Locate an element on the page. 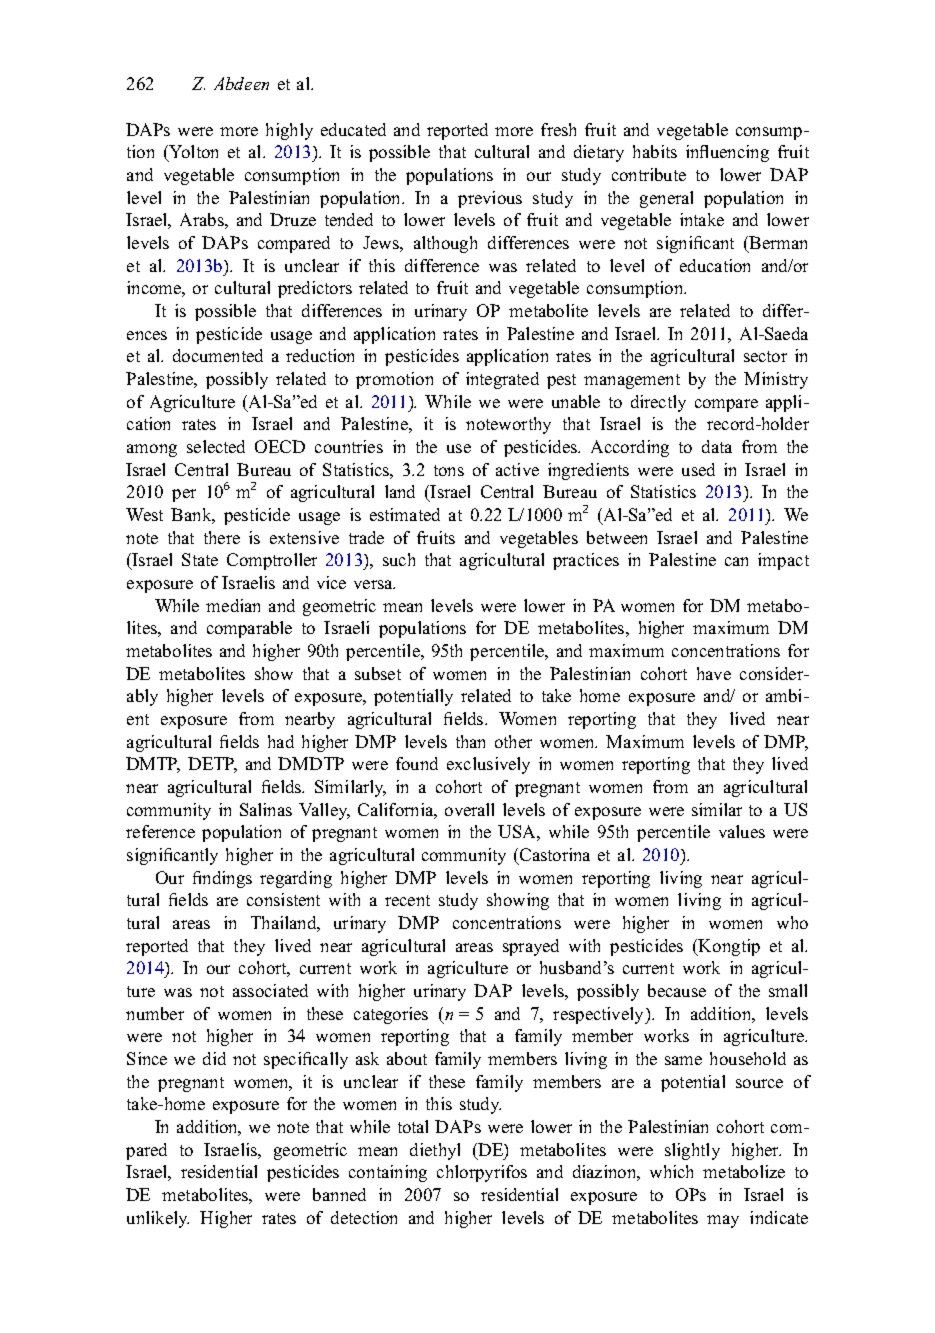 This document has width=935, height=1333. previous is located at coordinates (490, 199).
